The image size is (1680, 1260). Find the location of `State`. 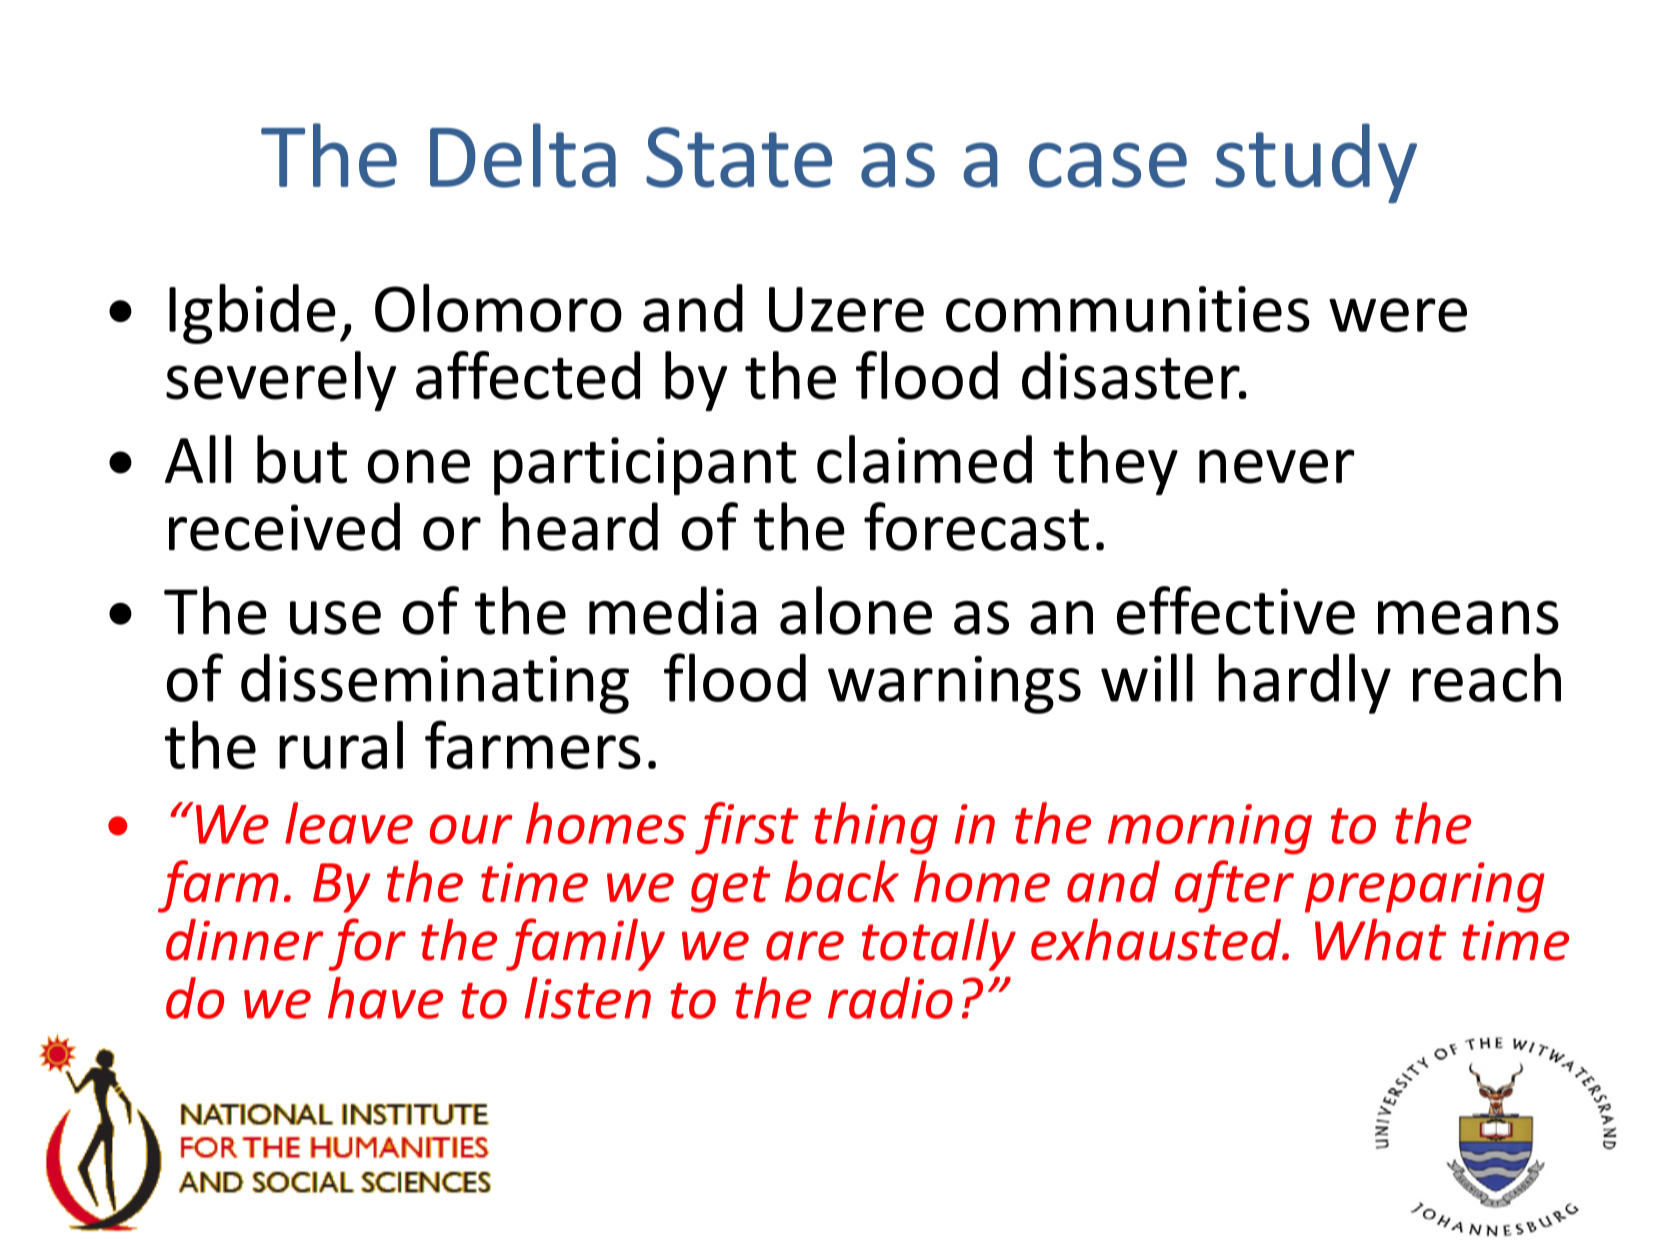

State is located at coordinates (739, 157).
